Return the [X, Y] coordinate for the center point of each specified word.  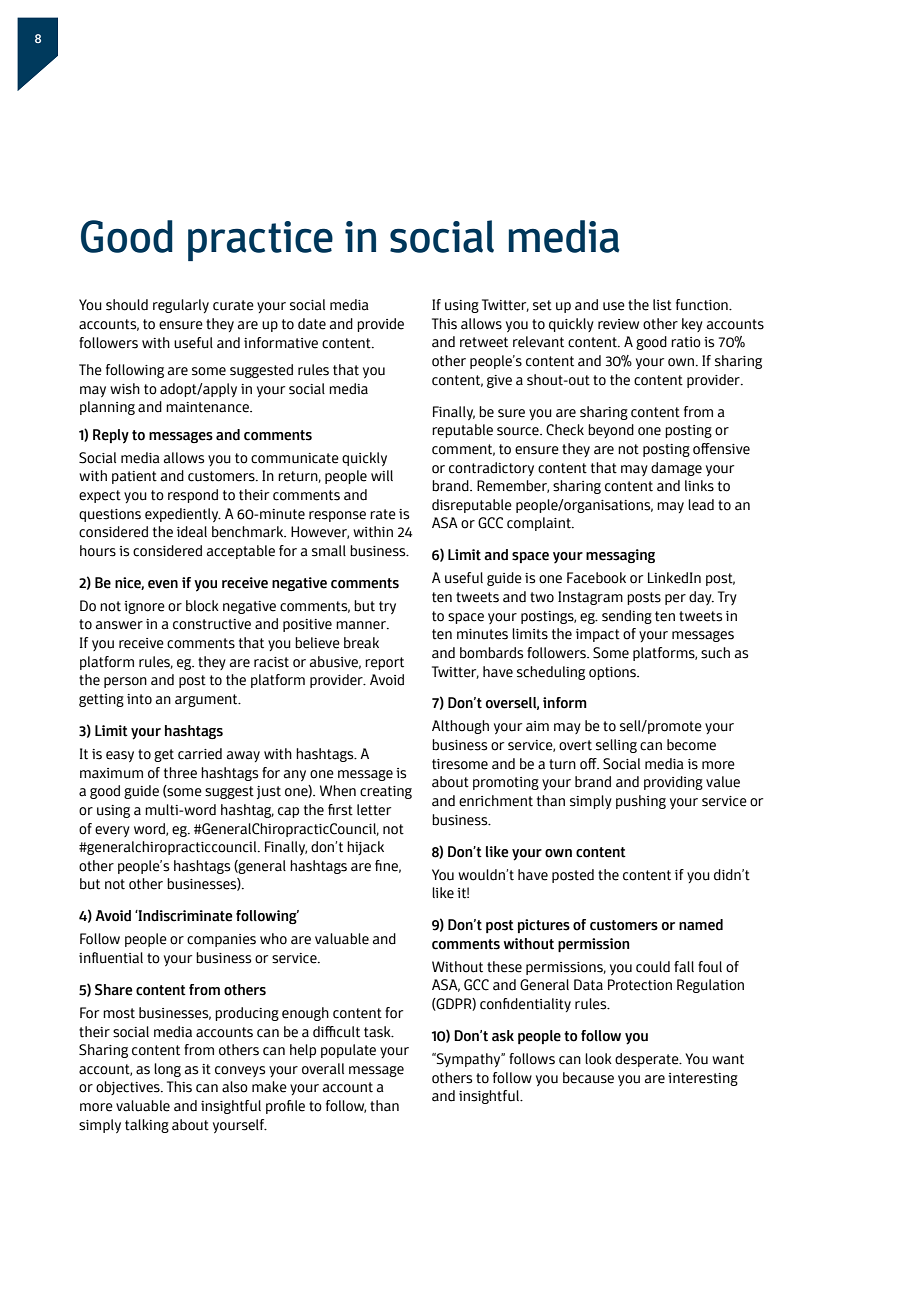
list [662, 305]
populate [348, 1051]
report [384, 663]
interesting [703, 1079]
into [139, 699]
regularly [181, 306]
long [167, 1070]
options [614, 673]
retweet [484, 342]
